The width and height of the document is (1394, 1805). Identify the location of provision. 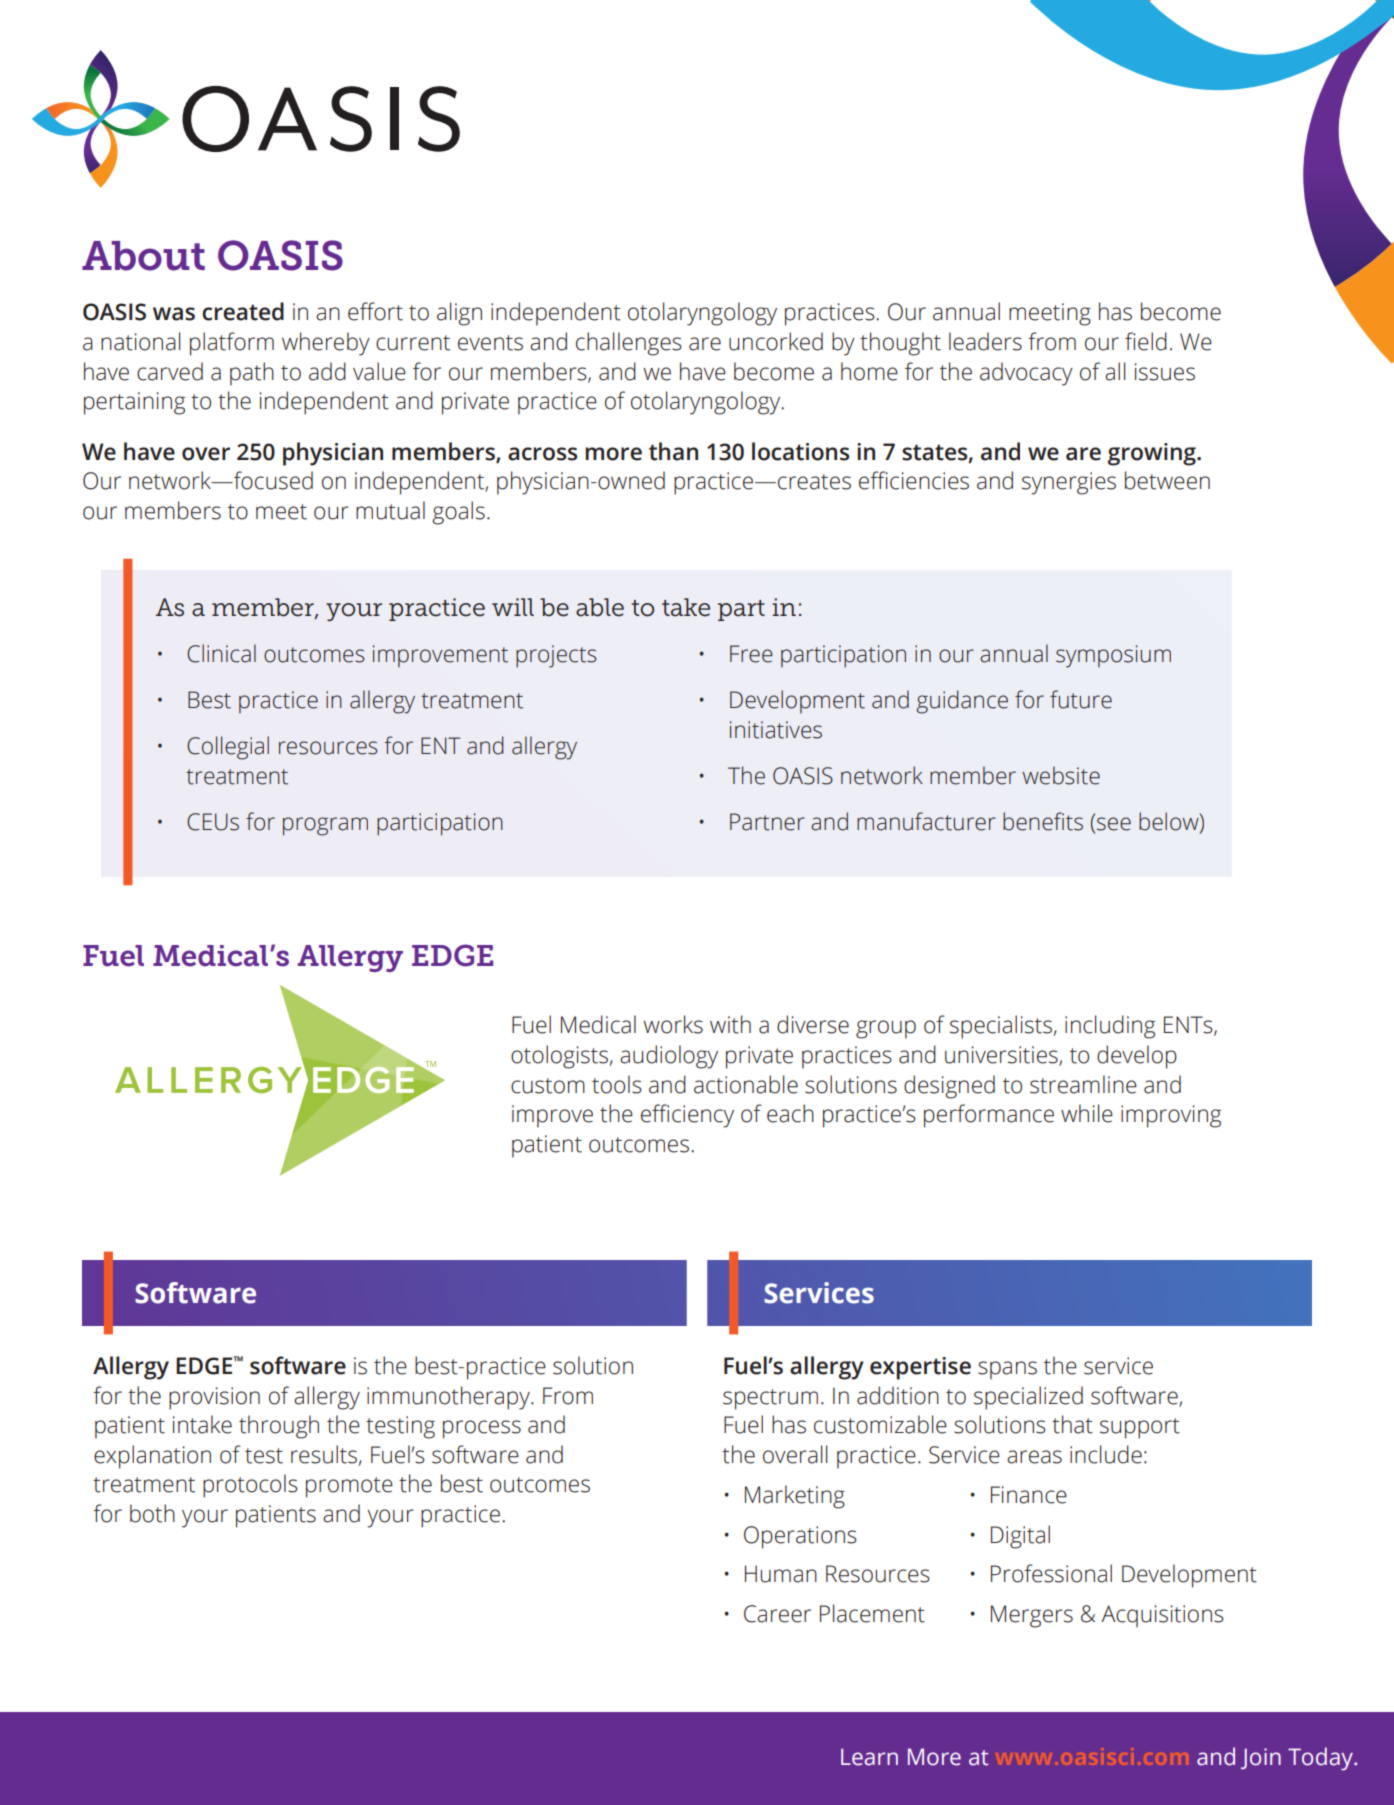
(214, 1398).
